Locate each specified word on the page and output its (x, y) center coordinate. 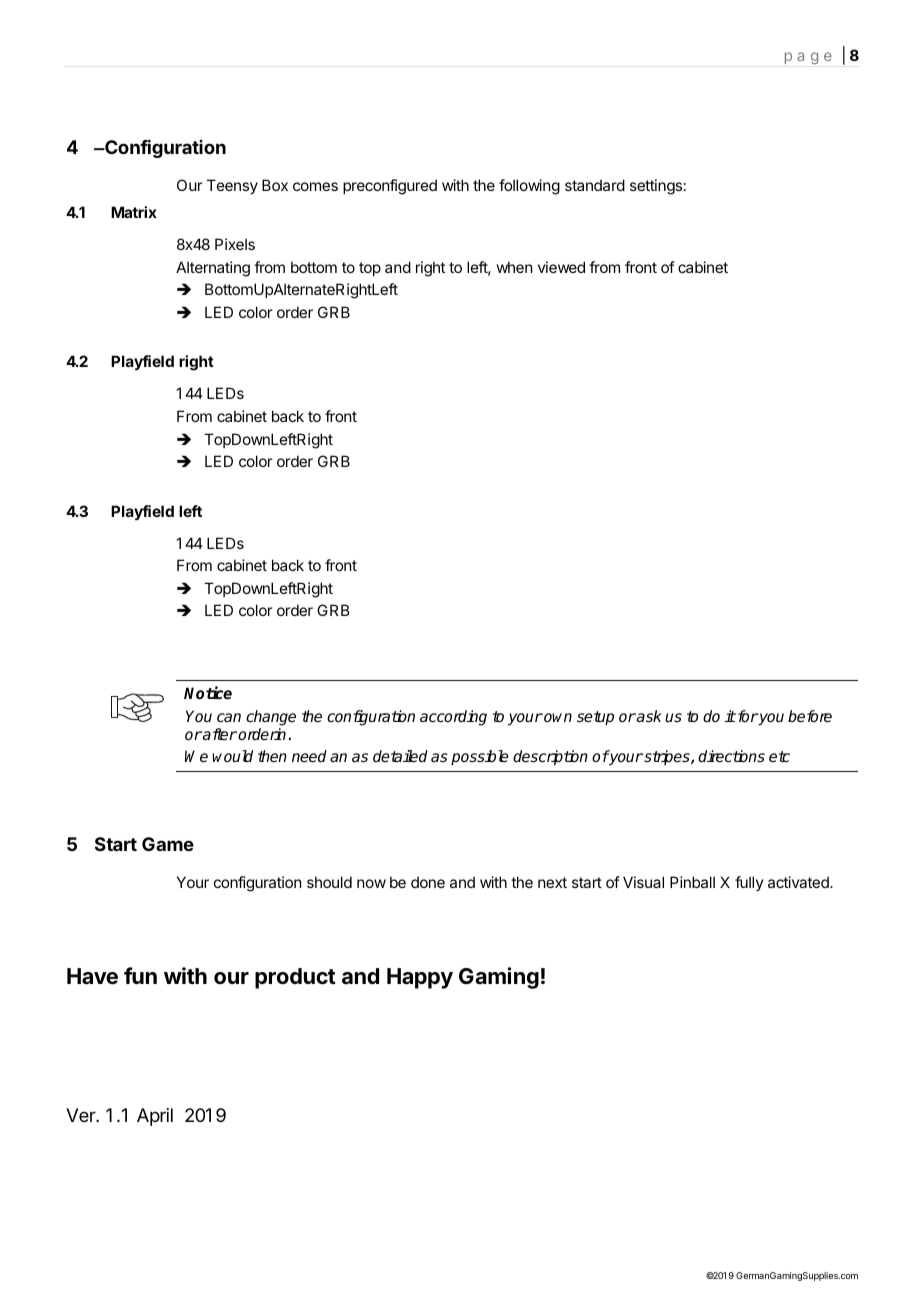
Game (168, 844)
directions (731, 756)
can (229, 717)
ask (648, 716)
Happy (420, 978)
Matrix (134, 212)
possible (480, 758)
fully (749, 883)
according (453, 718)
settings (656, 187)
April (155, 1117)
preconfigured (390, 187)
